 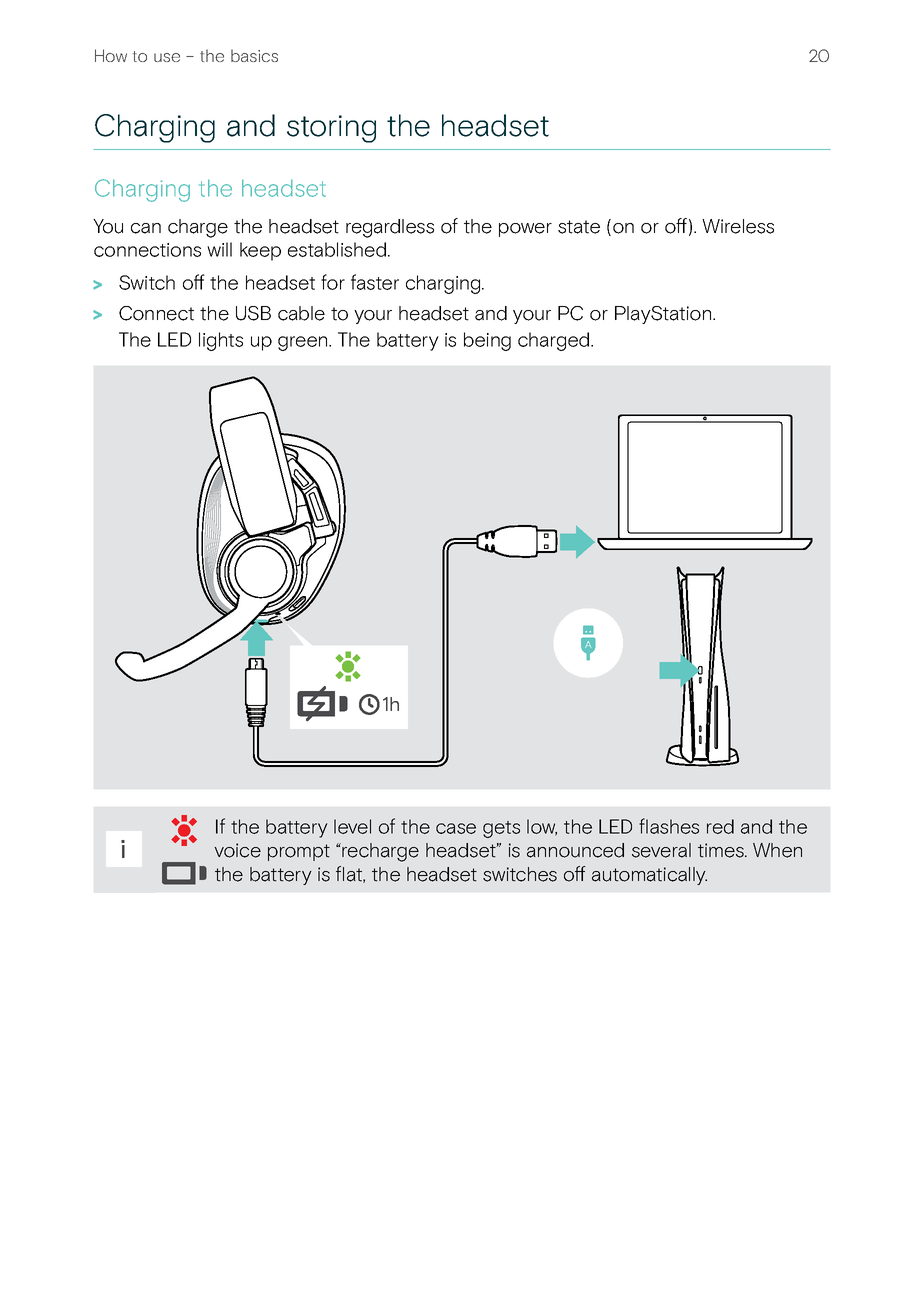 What do you see at coordinates (299, 852) in the screenshot?
I see `prompt` at bounding box center [299, 852].
